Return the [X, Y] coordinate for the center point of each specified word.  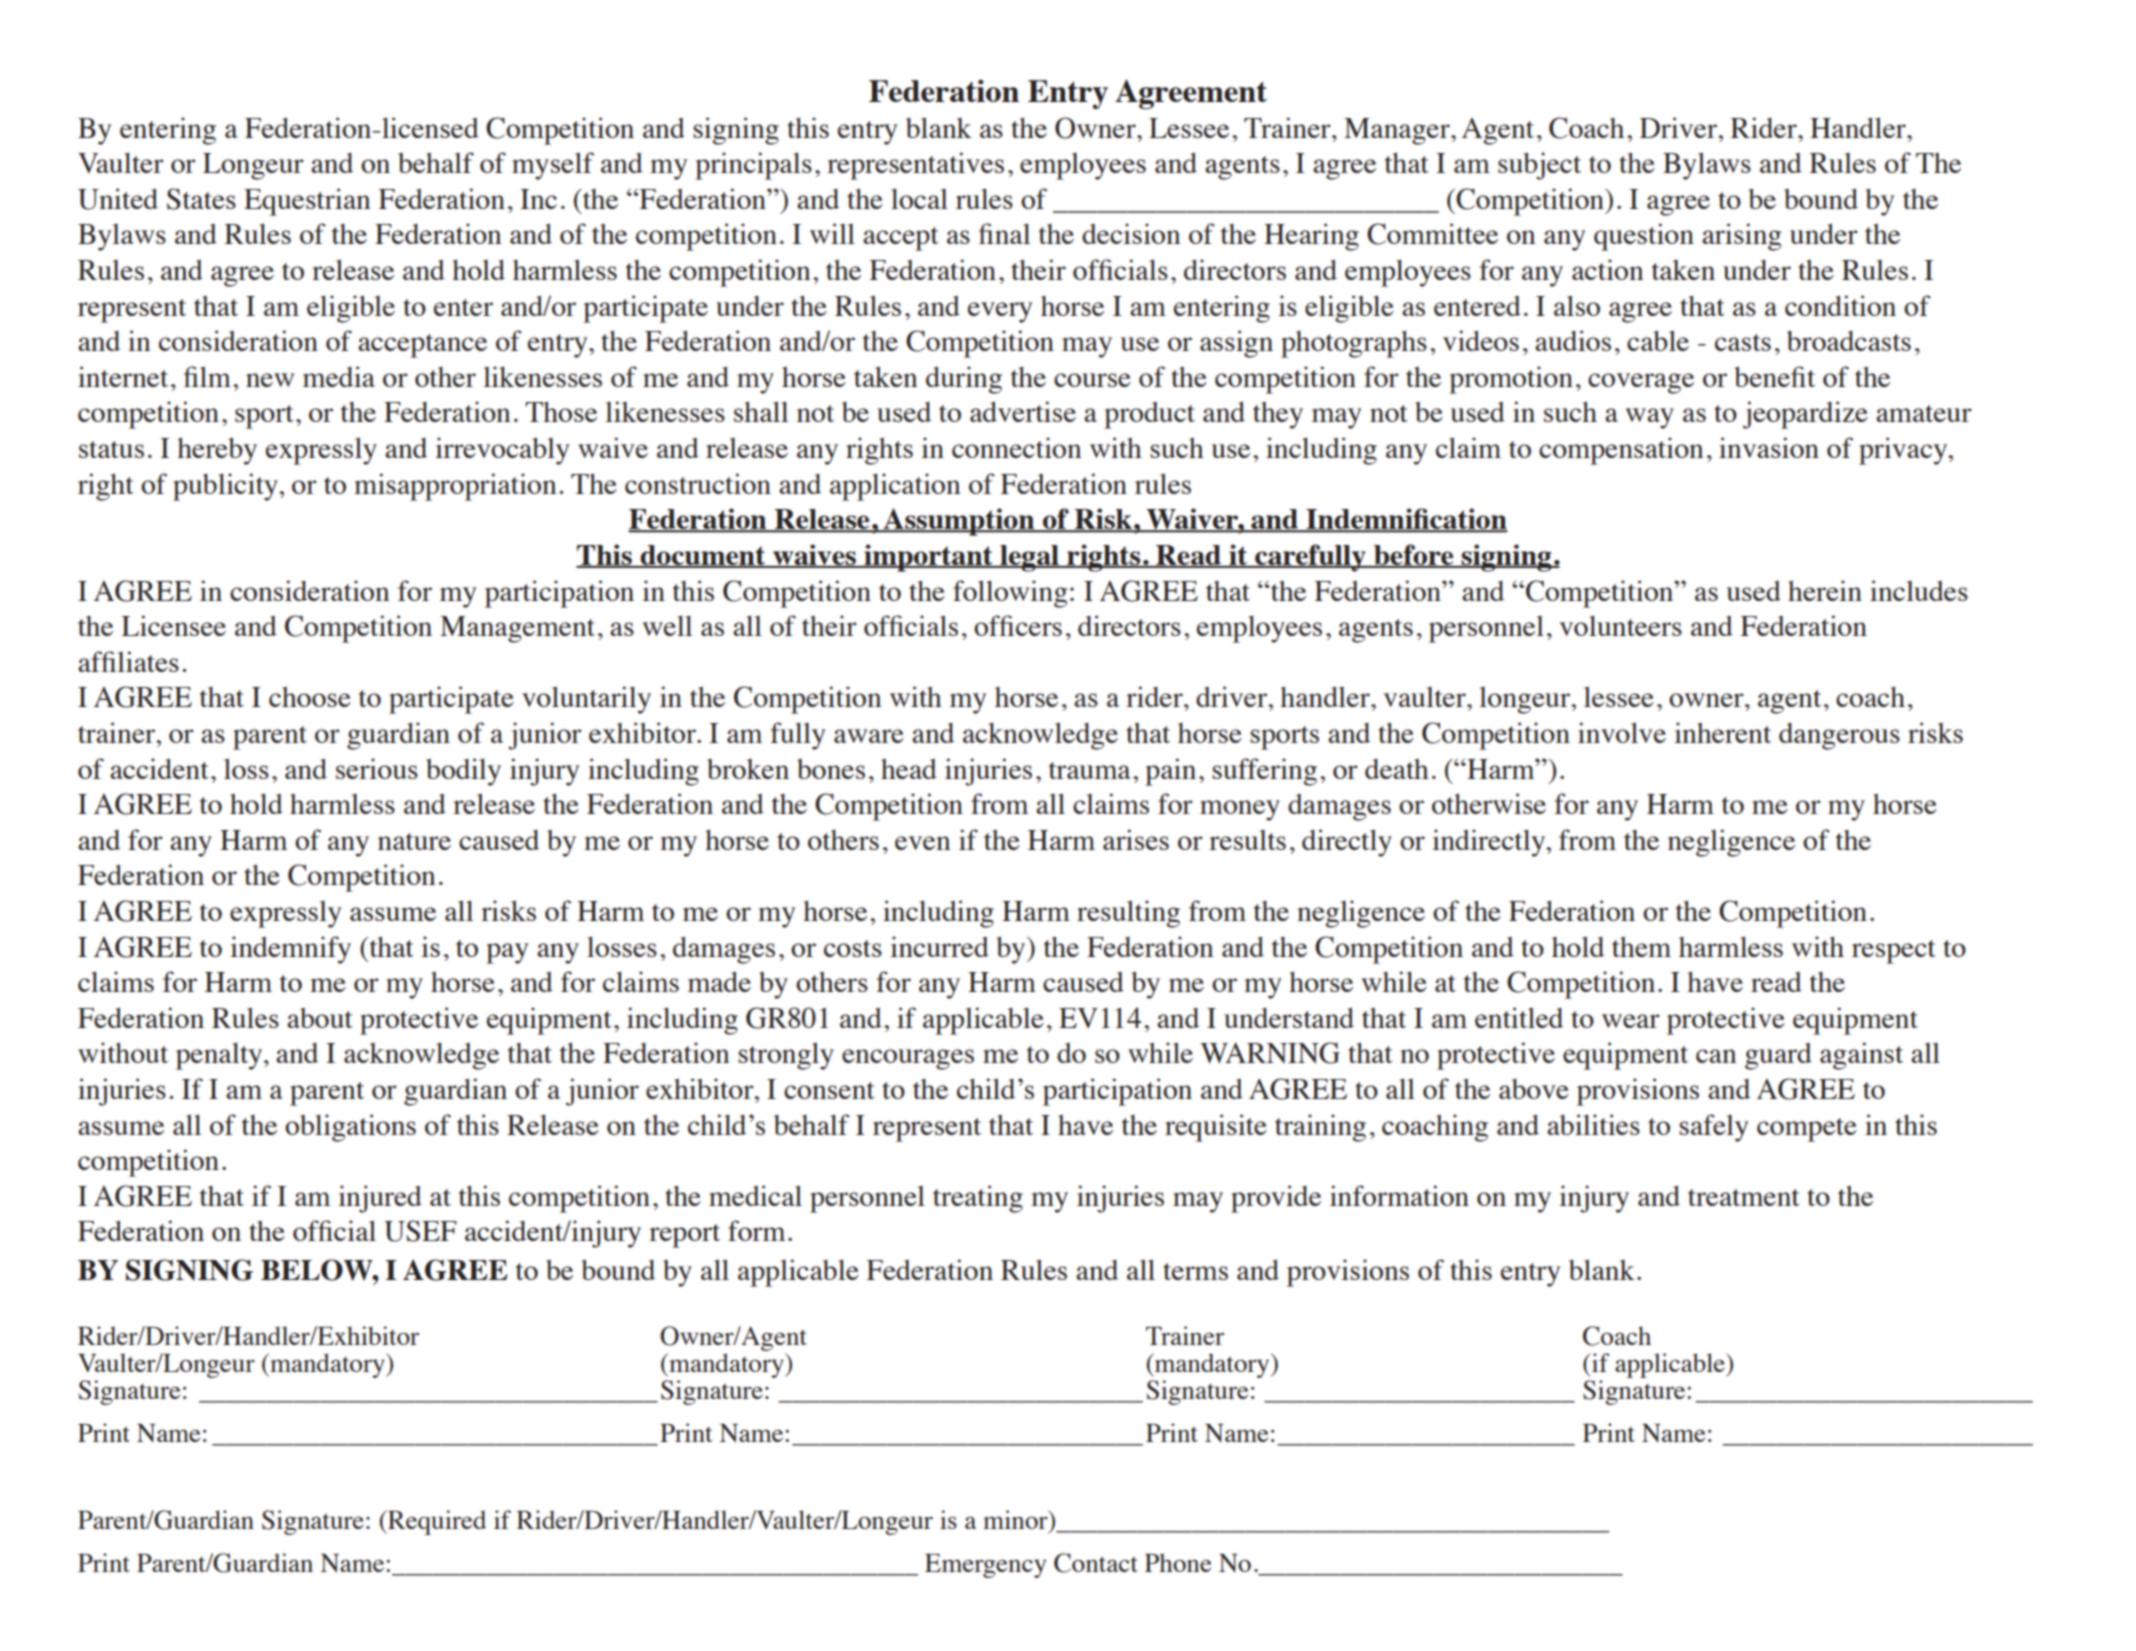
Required [436, 1522]
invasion [1769, 447]
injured [380, 1199]
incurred [939, 946]
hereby [217, 451]
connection [1017, 447]
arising [1742, 237]
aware [869, 736]
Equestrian [307, 202]
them [1641, 947]
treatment [1744, 1197]
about [320, 1018]
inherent [1722, 732]
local [919, 198]
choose [310, 697]
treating [978, 1199]
